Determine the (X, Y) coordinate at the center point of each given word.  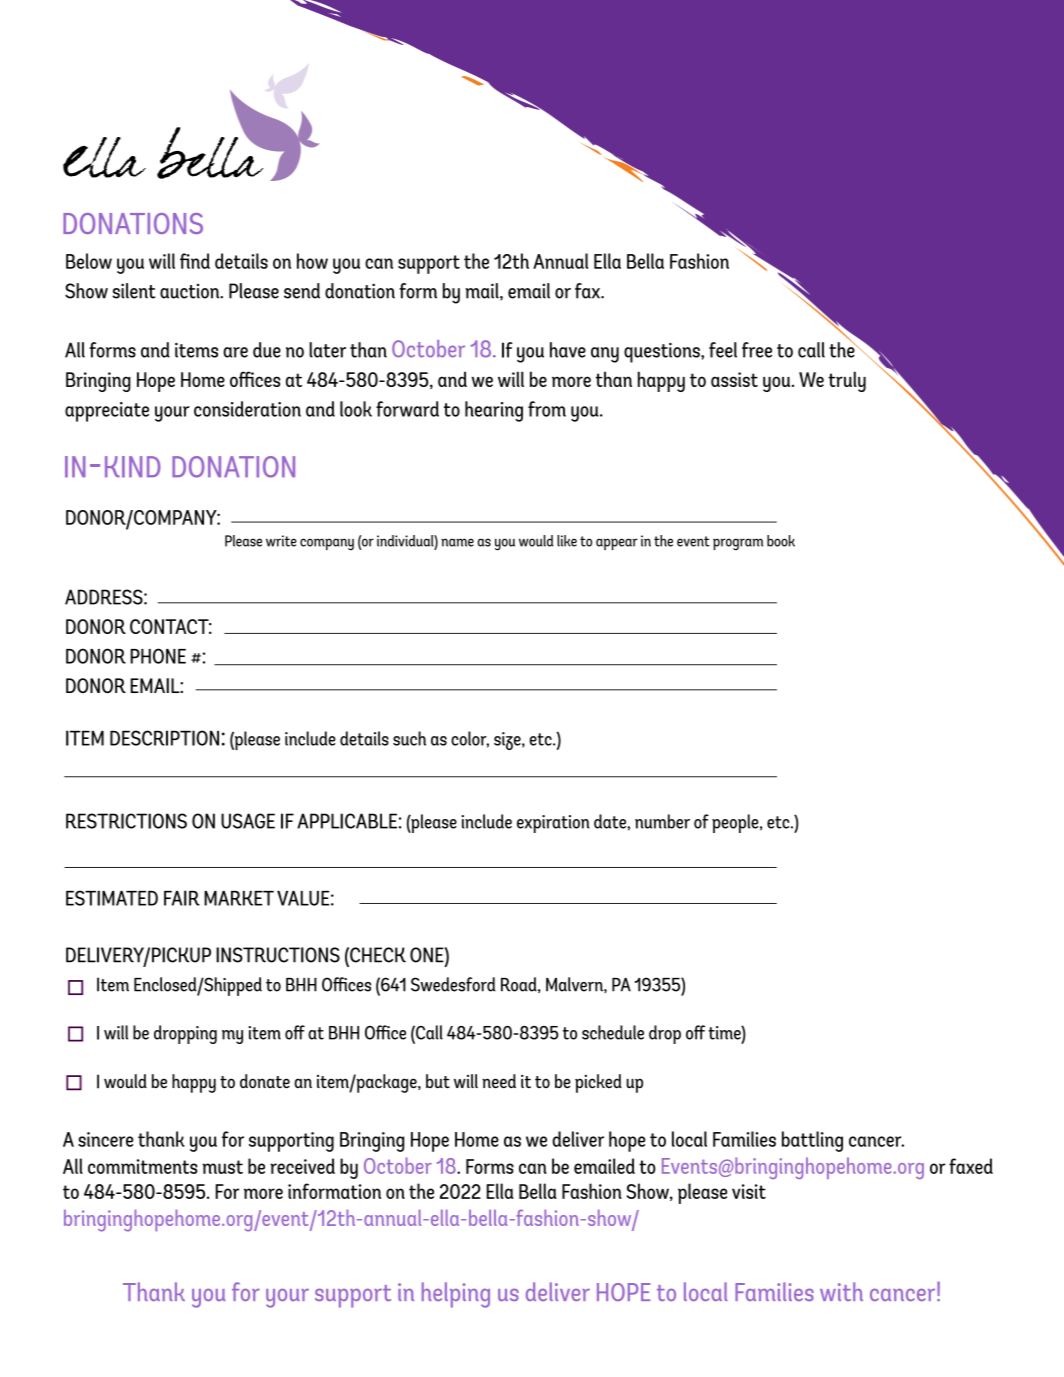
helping (456, 1295)
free (757, 350)
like (567, 541)
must (223, 1167)
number (662, 821)
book (781, 541)
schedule (613, 1032)
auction (191, 291)
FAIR (182, 898)
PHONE (158, 656)
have (568, 350)
